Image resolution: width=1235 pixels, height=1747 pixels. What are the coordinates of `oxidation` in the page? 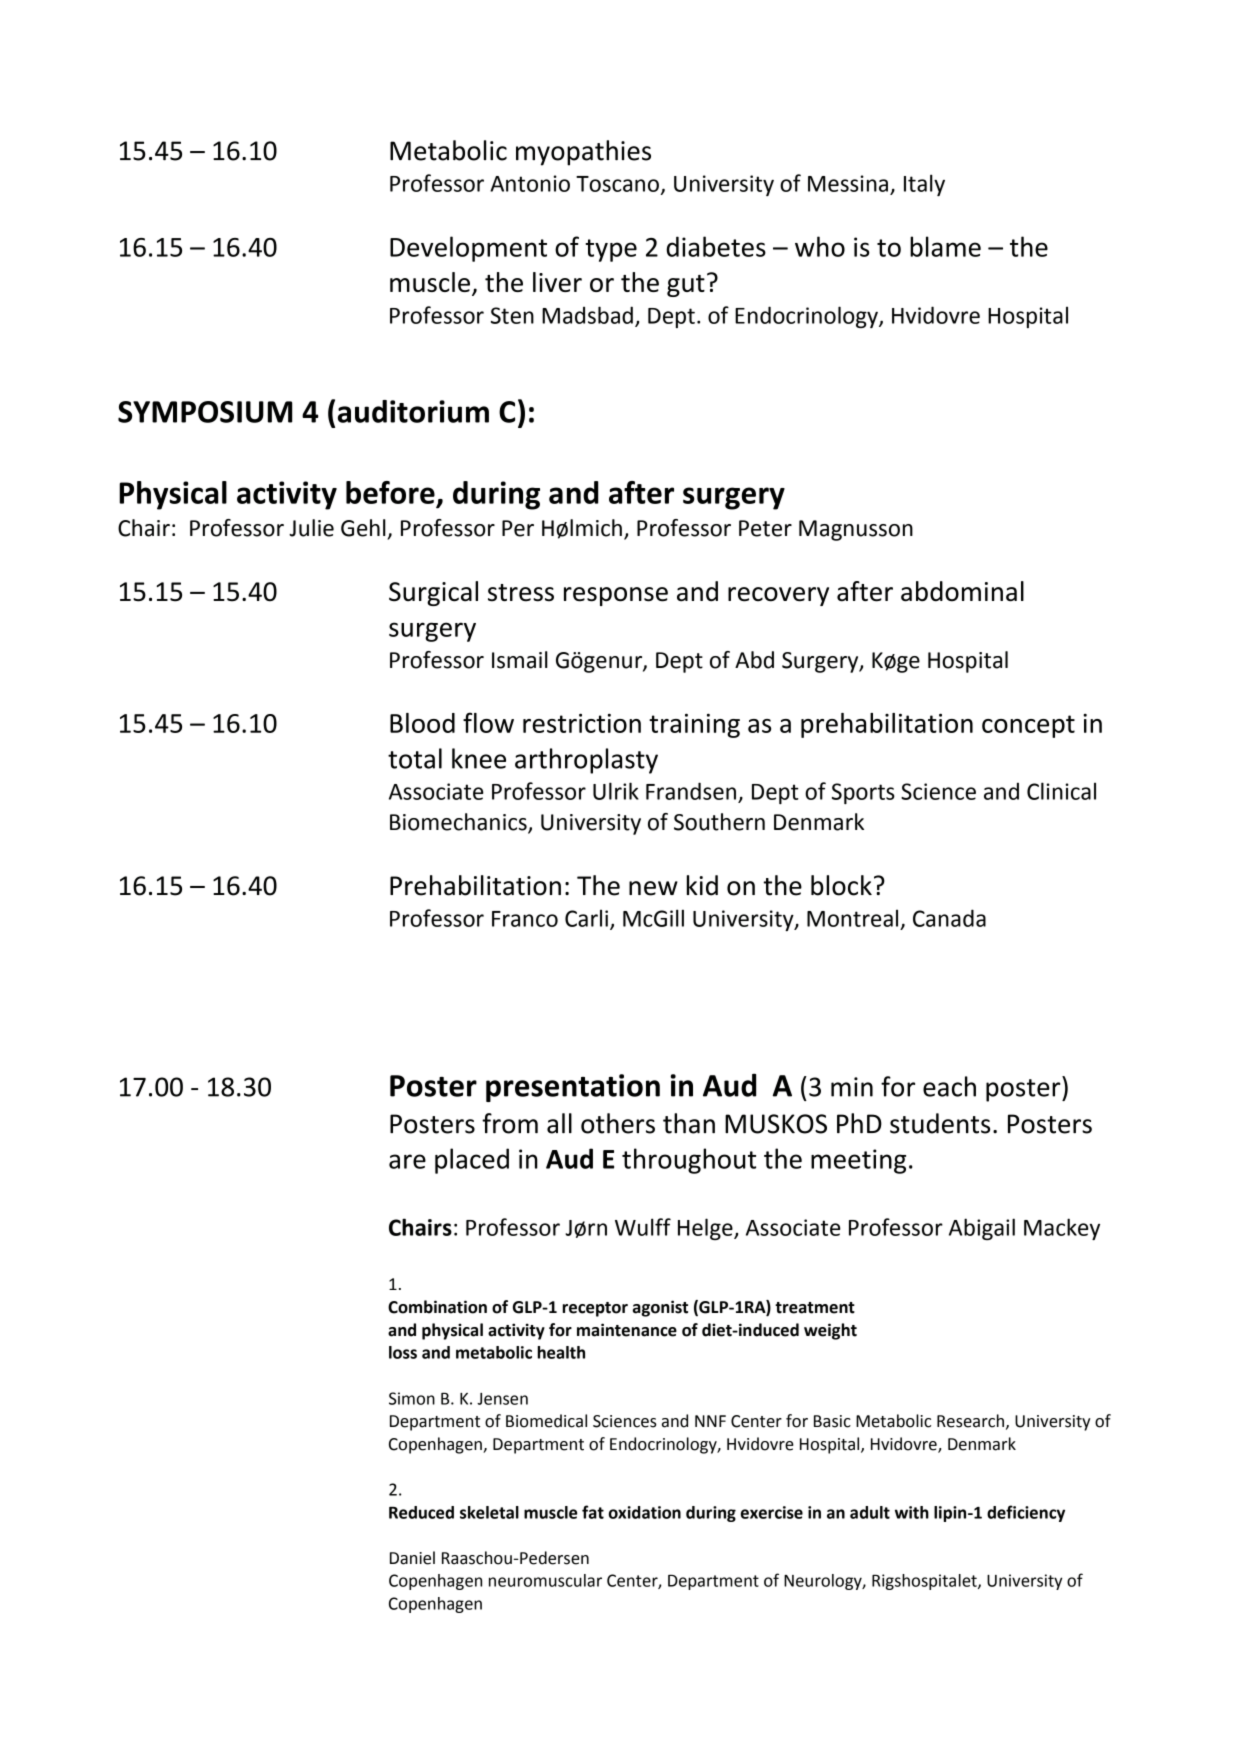 It's located at (645, 1512).
